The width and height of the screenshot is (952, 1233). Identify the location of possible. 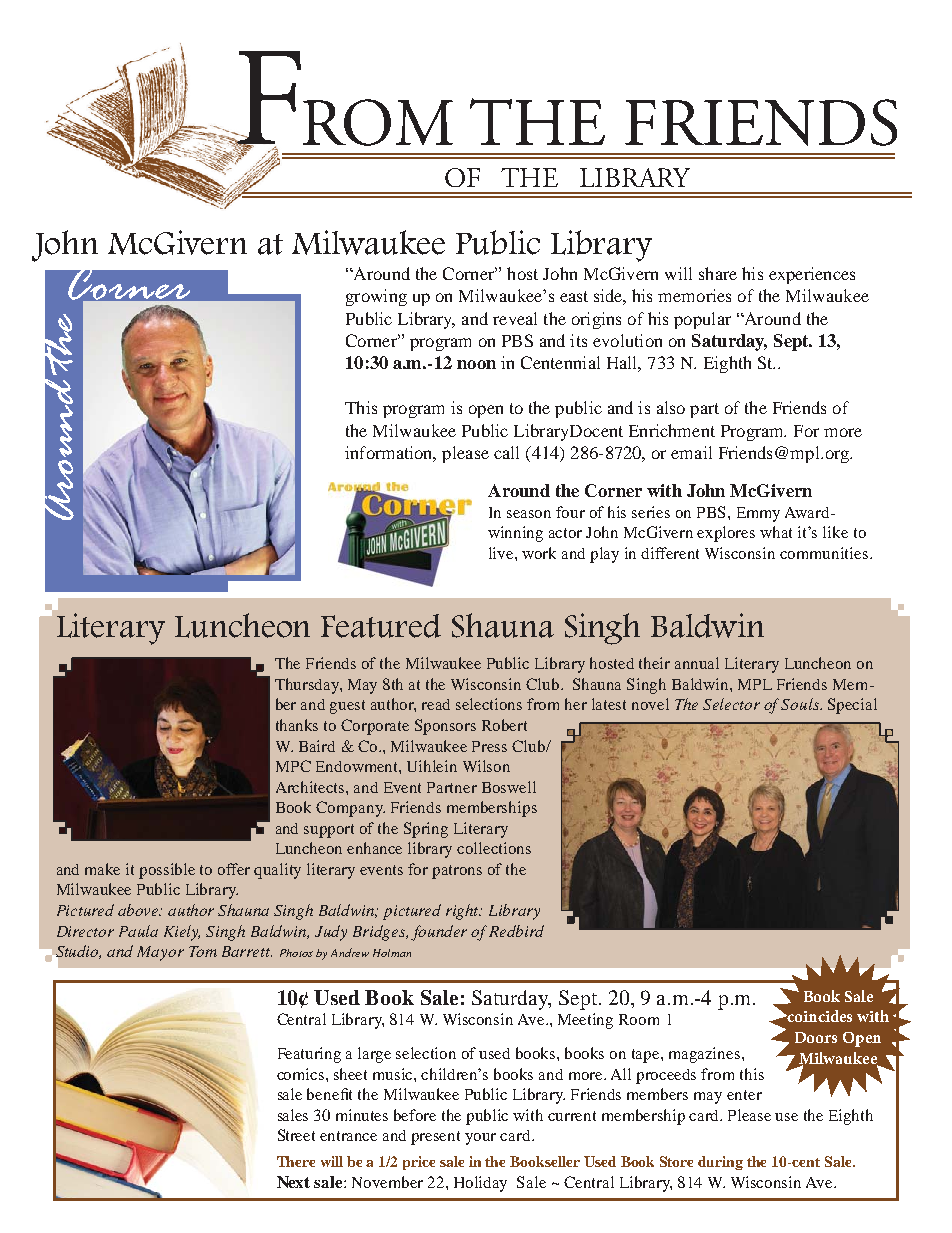
(167, 871).
